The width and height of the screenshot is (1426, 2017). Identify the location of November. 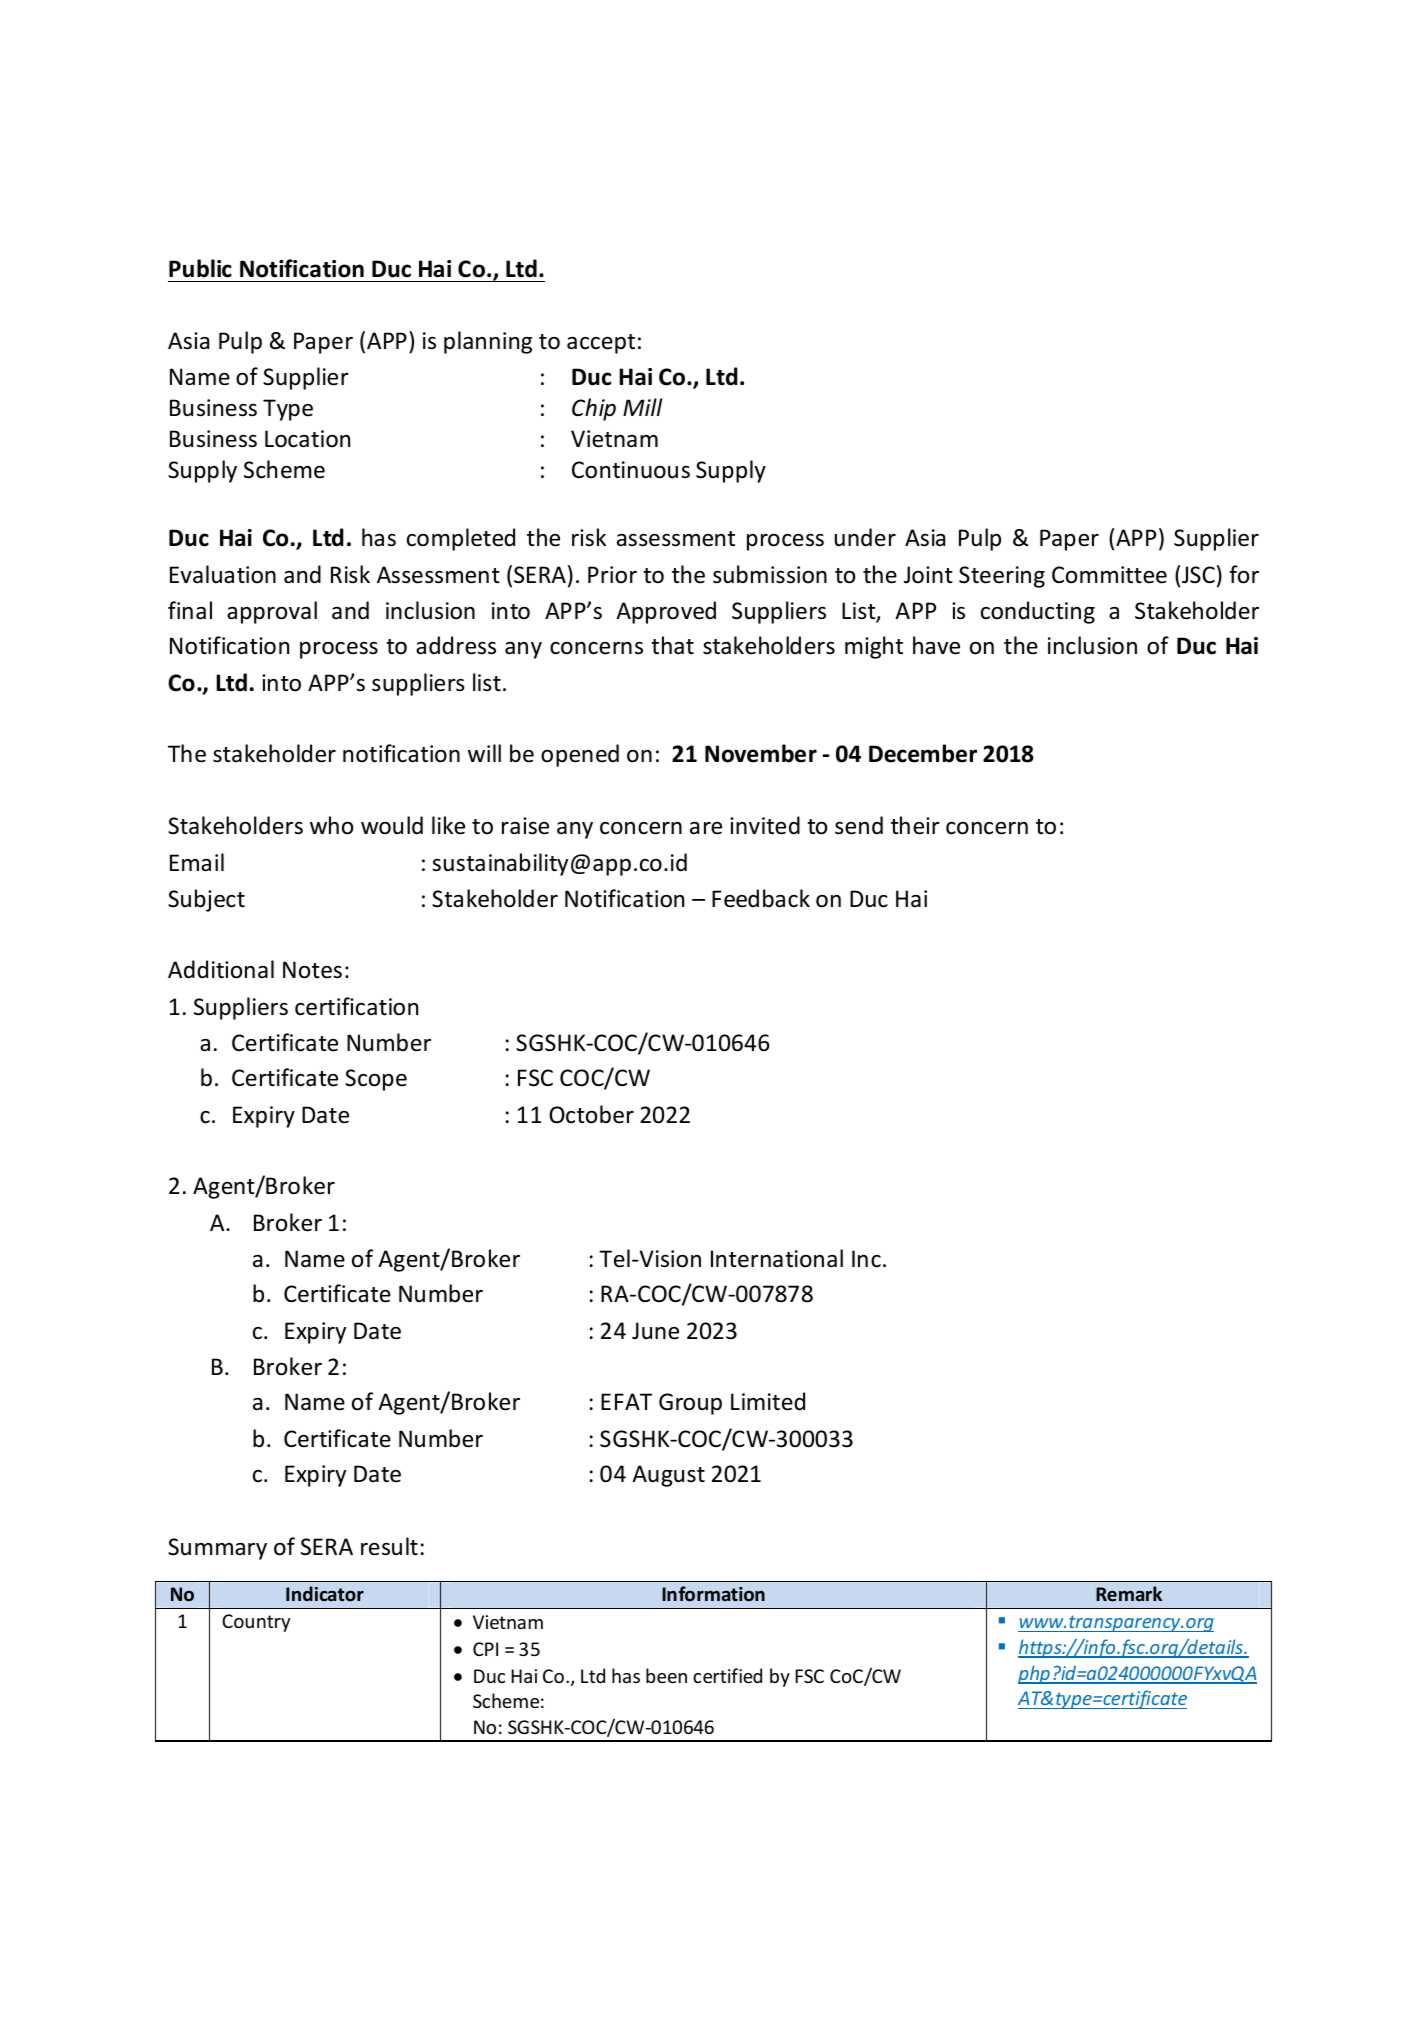
(761, 753).
